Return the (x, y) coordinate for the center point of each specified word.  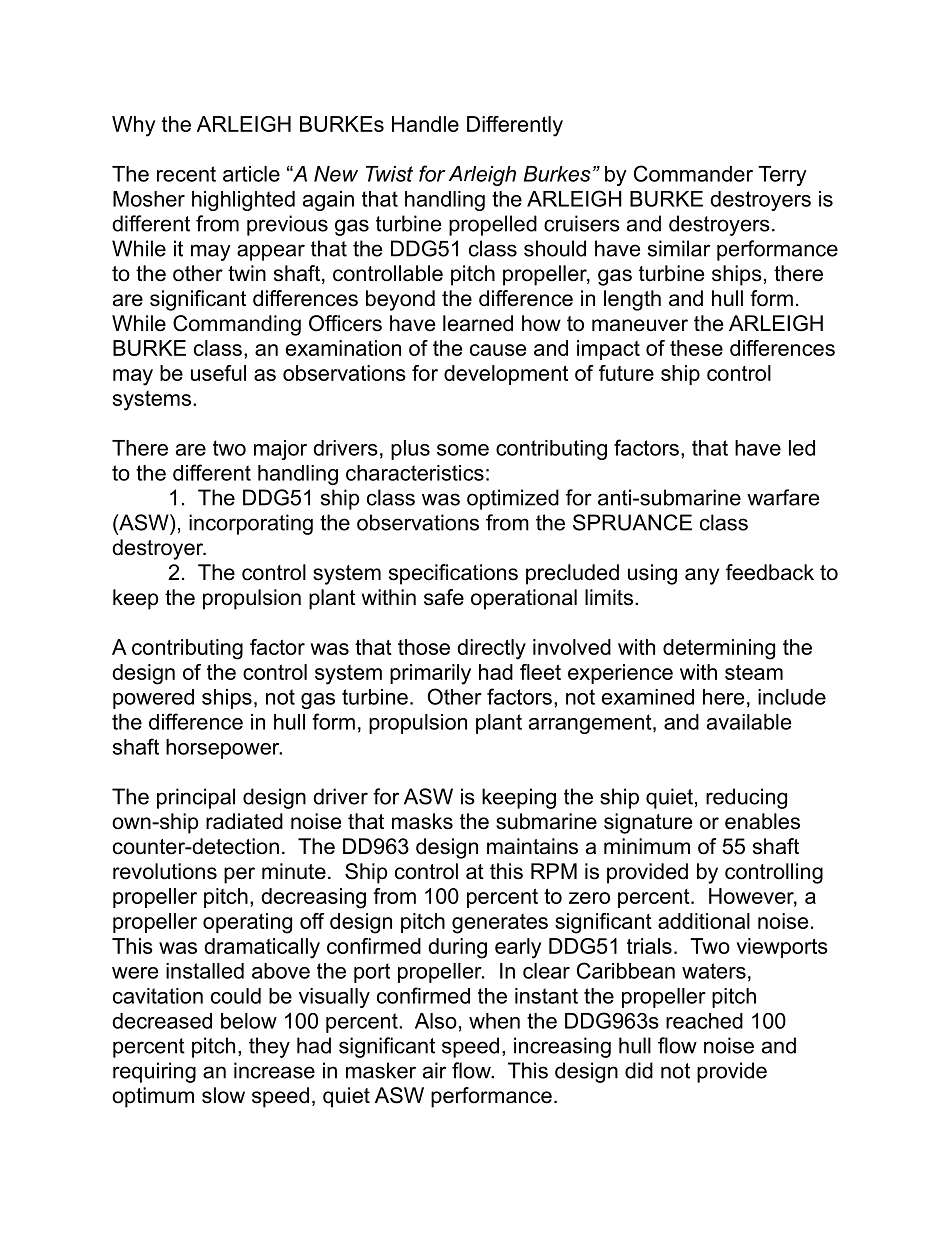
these (696, 348)
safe (444, 597)
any (702, 576)
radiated (244, 821)
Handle (425, 124)
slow (223, 1095)
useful (218, 373)
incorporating (251, 524)
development (506, 375)
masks (422, 821)
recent (186, 174)
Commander (693, 173)
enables (762, 821)
